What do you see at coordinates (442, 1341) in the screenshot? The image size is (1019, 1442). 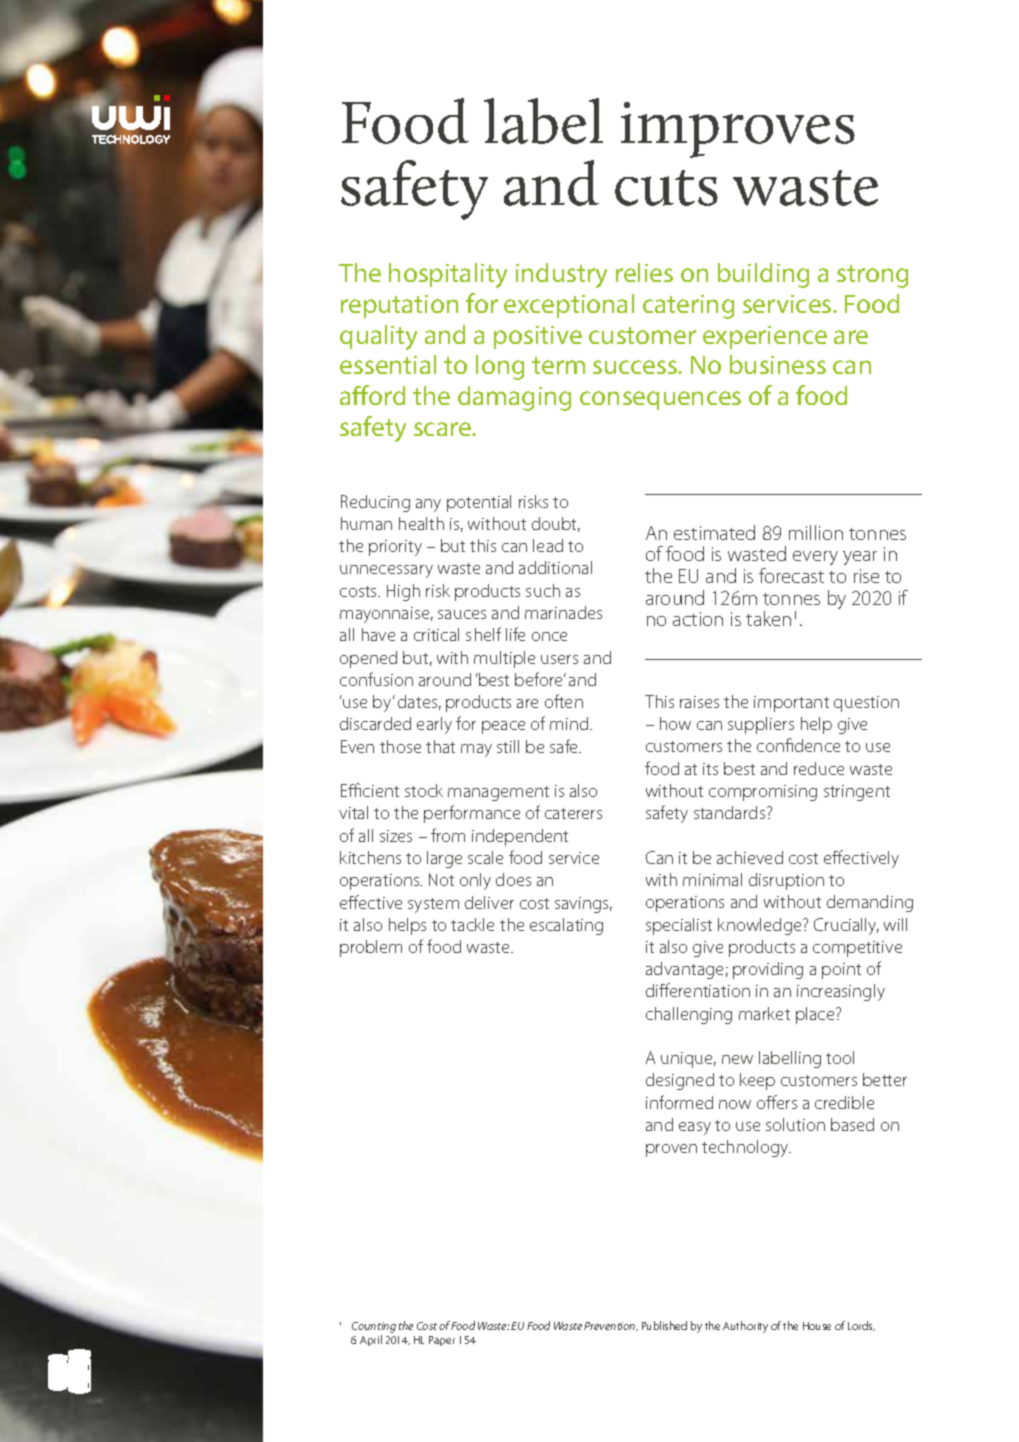 I see `Paper` at bounding box center [442, 1341].
